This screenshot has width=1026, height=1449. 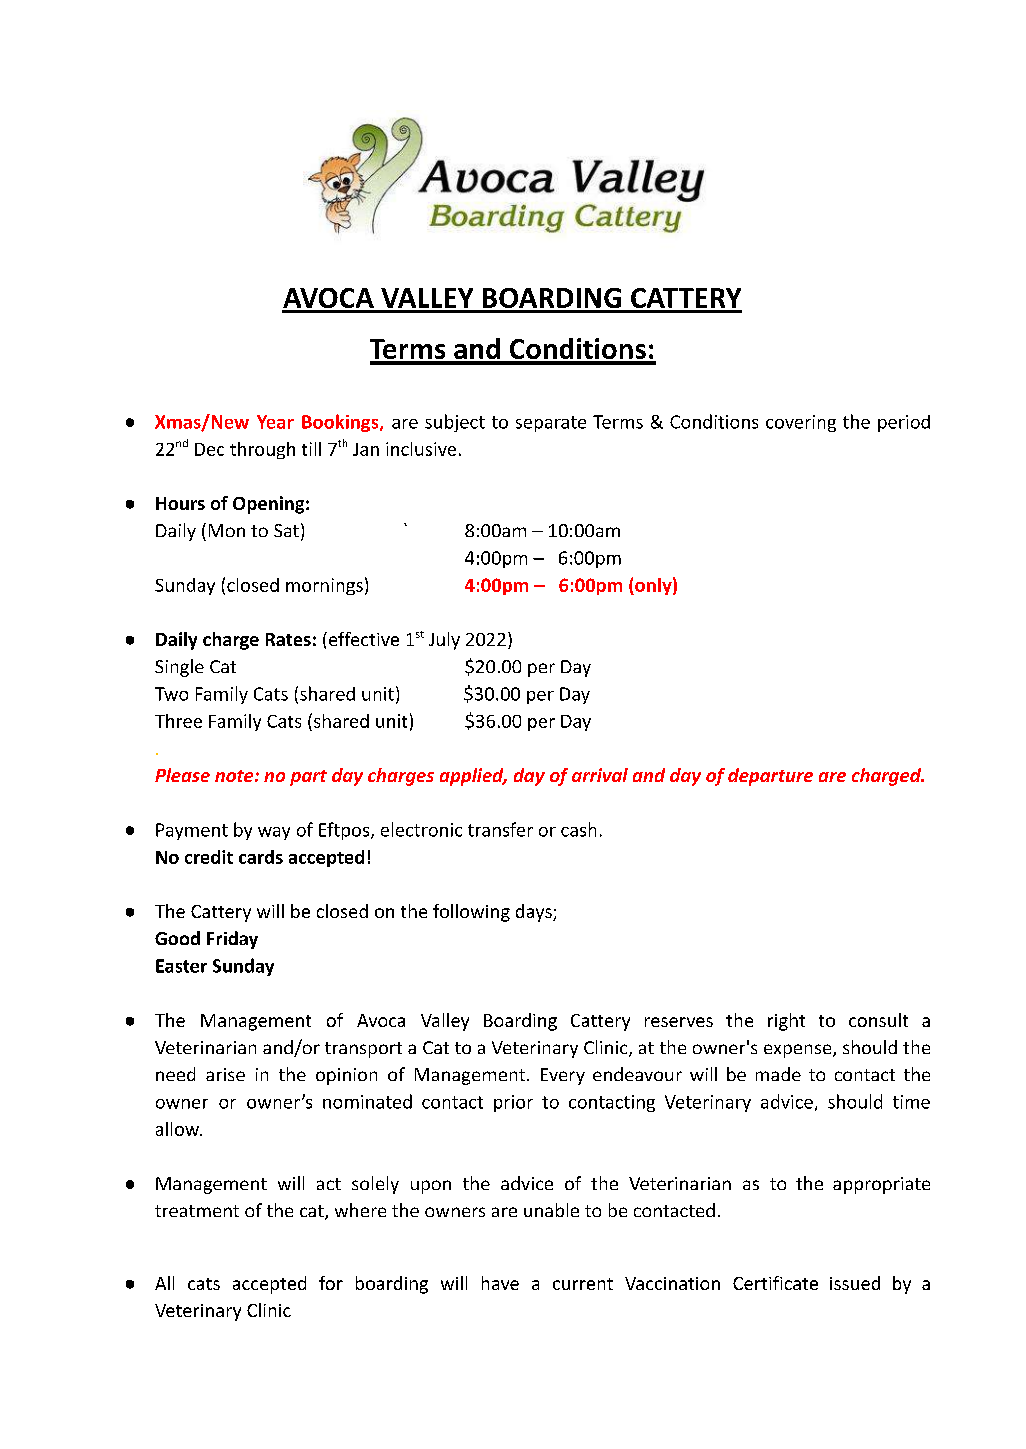 I want to click on arrival, so click(x=600, y=775).
